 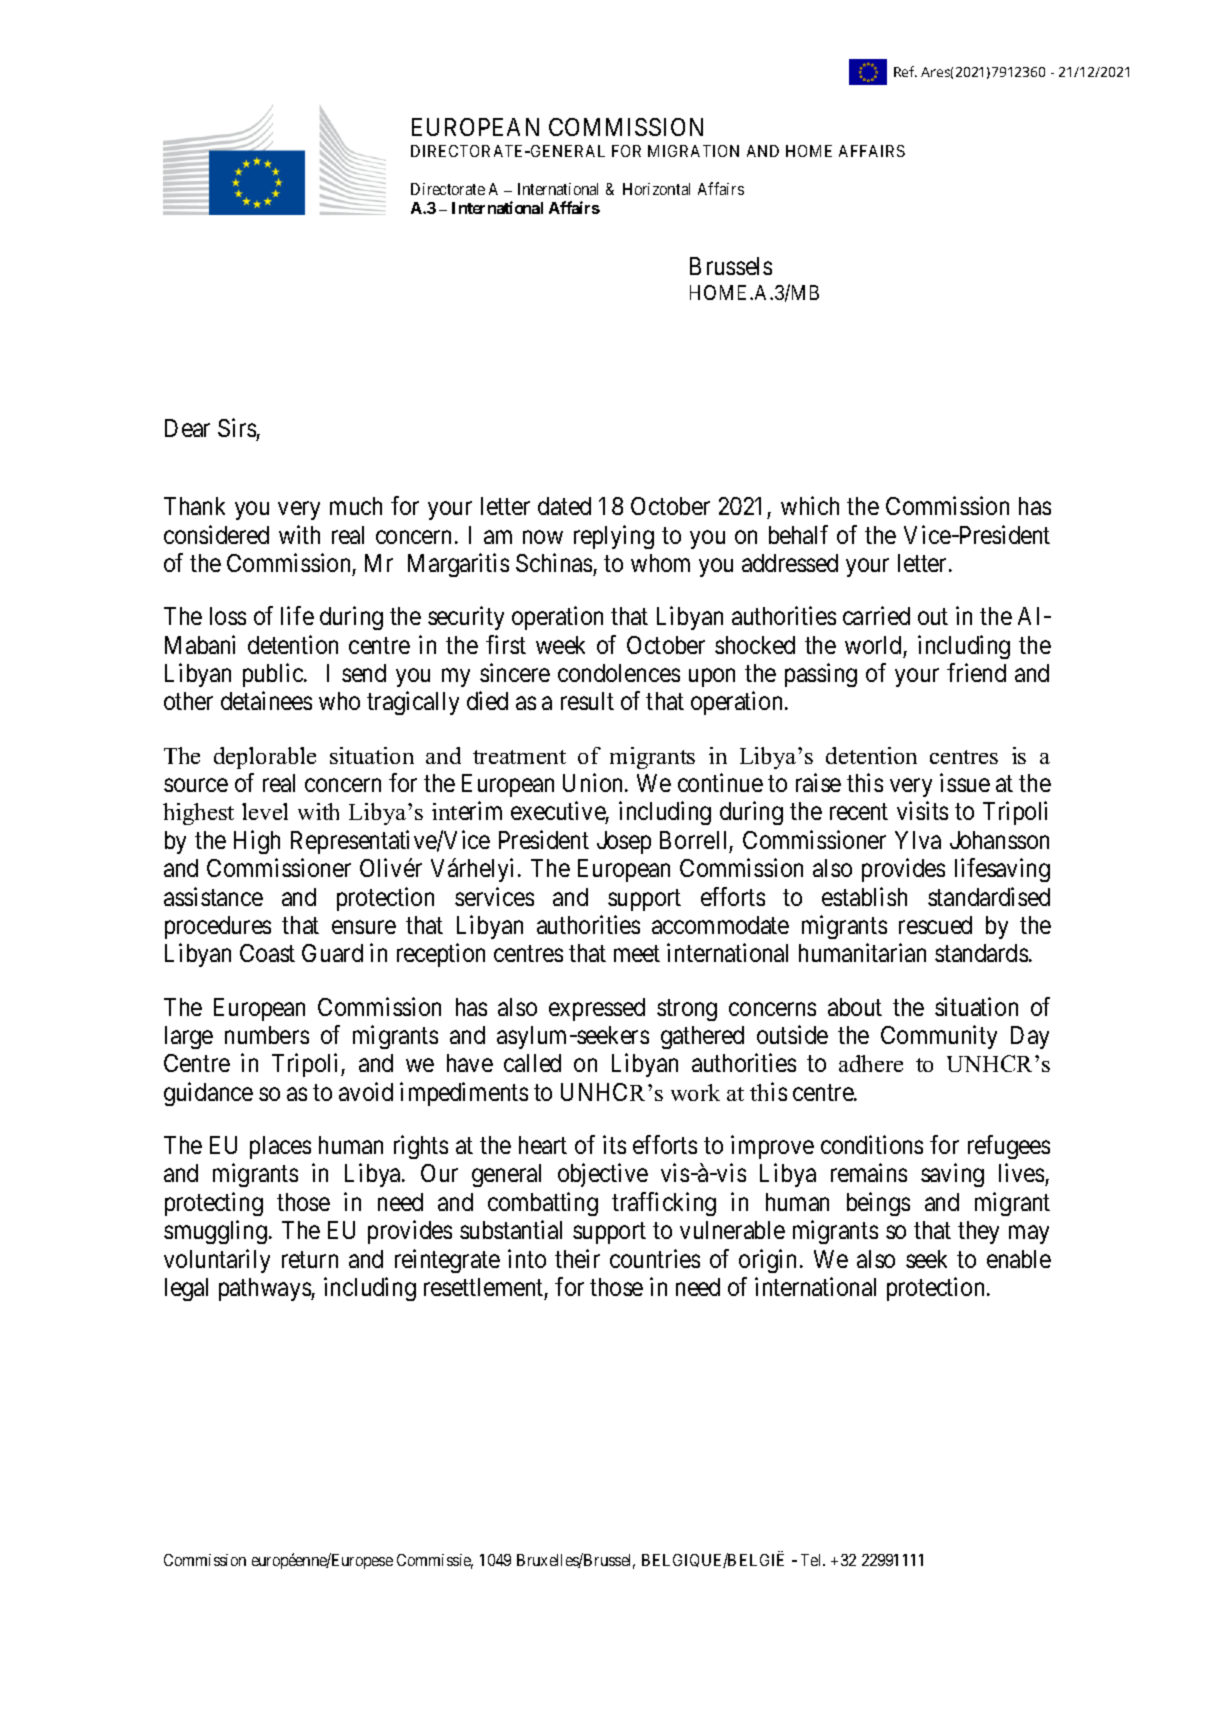 What do you see at coordinates (614, 537) in the image?
I see `replying` at bounding box center [614, 537].
